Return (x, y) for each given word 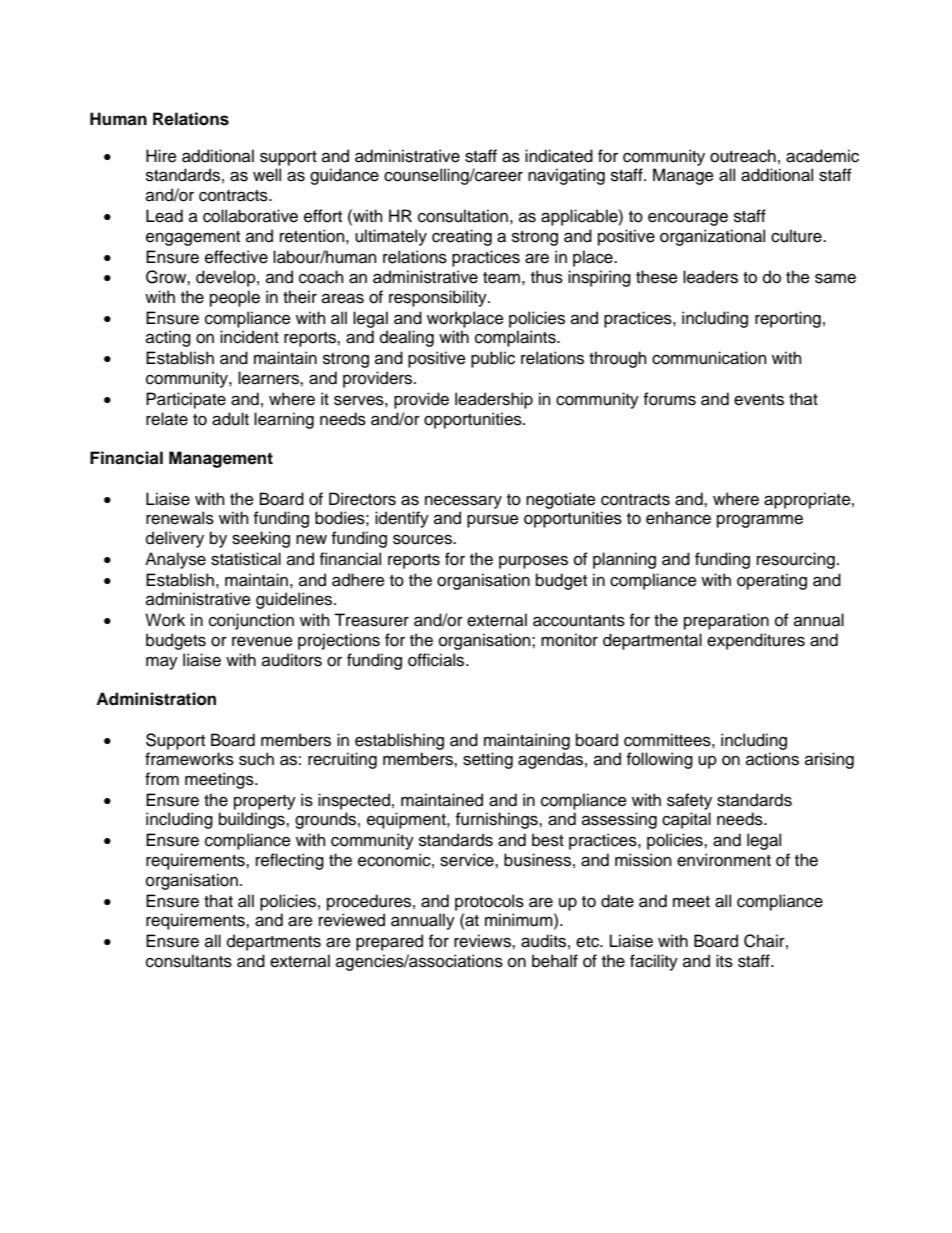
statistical (246, 559)
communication (709, 358)
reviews (483, 941)
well (267, 175)
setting (488, 760)
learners (269, 378)
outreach (743, 156)
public (493, 359)
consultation (463, 216)
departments (274, 942)
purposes (533, 562)
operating (772, 581)
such (256, 759)
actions (772, 759)
